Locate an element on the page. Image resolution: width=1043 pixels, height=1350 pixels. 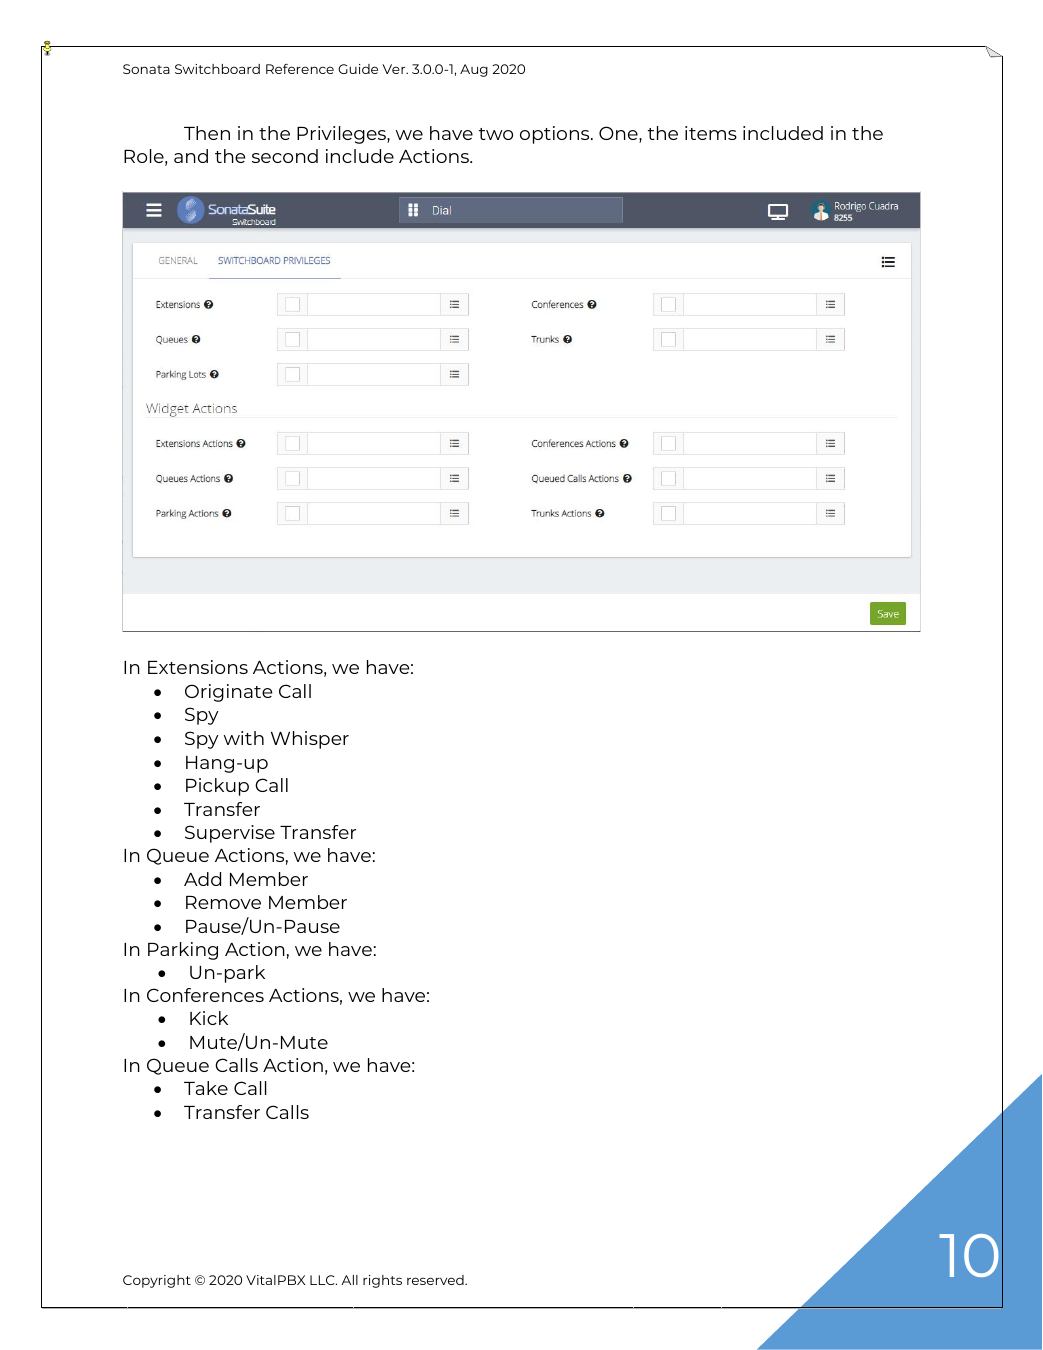
with is located at coordinates (244, 738).
